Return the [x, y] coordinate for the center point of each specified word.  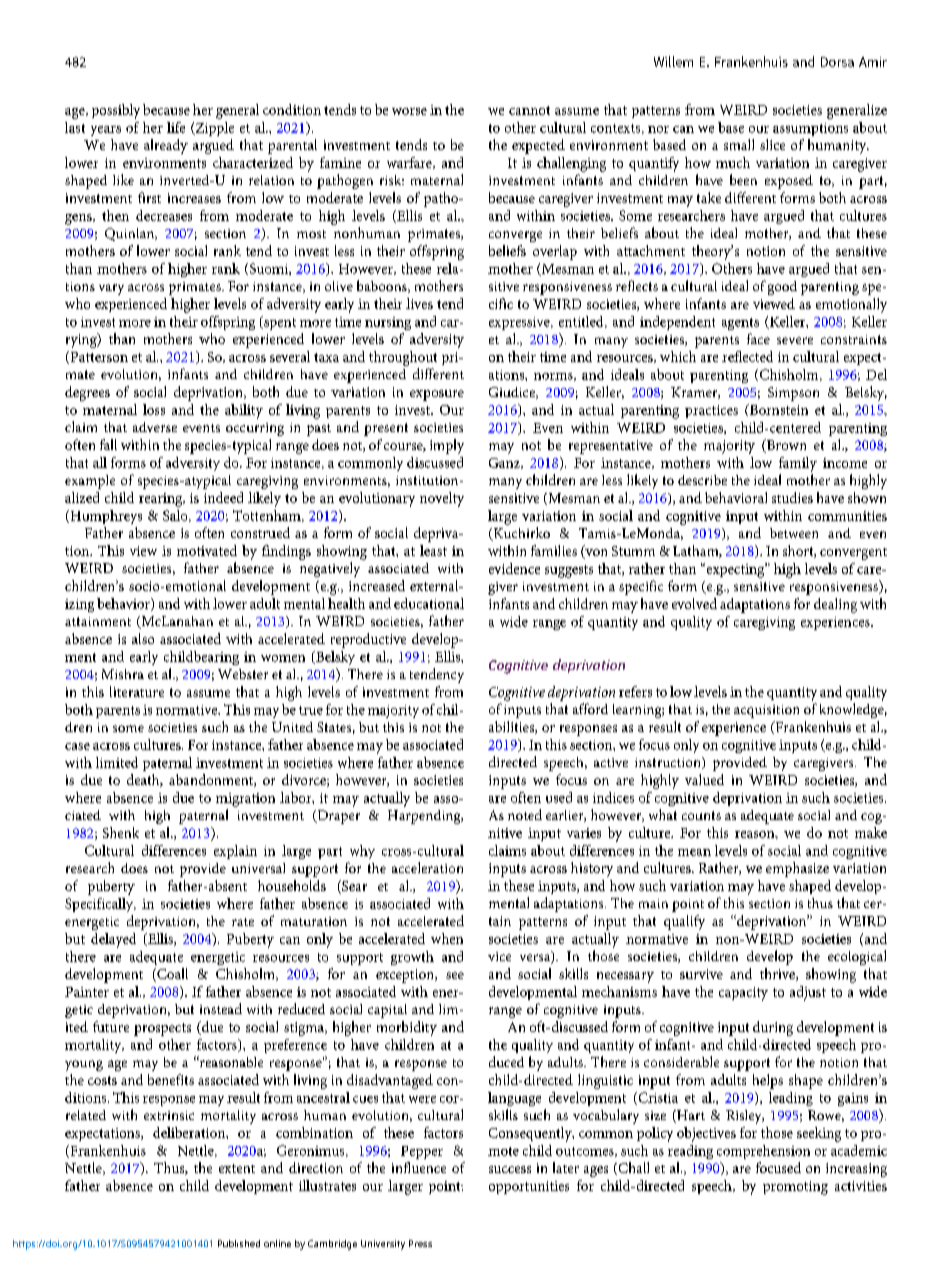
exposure [437, 395]
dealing [835, 605]
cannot [529, 110]
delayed [113, 940]
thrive [778, 974]
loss [154, 409]
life [176, 127]
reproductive [368, 640]
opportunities [529, 1187]
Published [239, 1243]
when [447, 938]
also [143, 638]
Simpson [793, 394]
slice [772, 144]
